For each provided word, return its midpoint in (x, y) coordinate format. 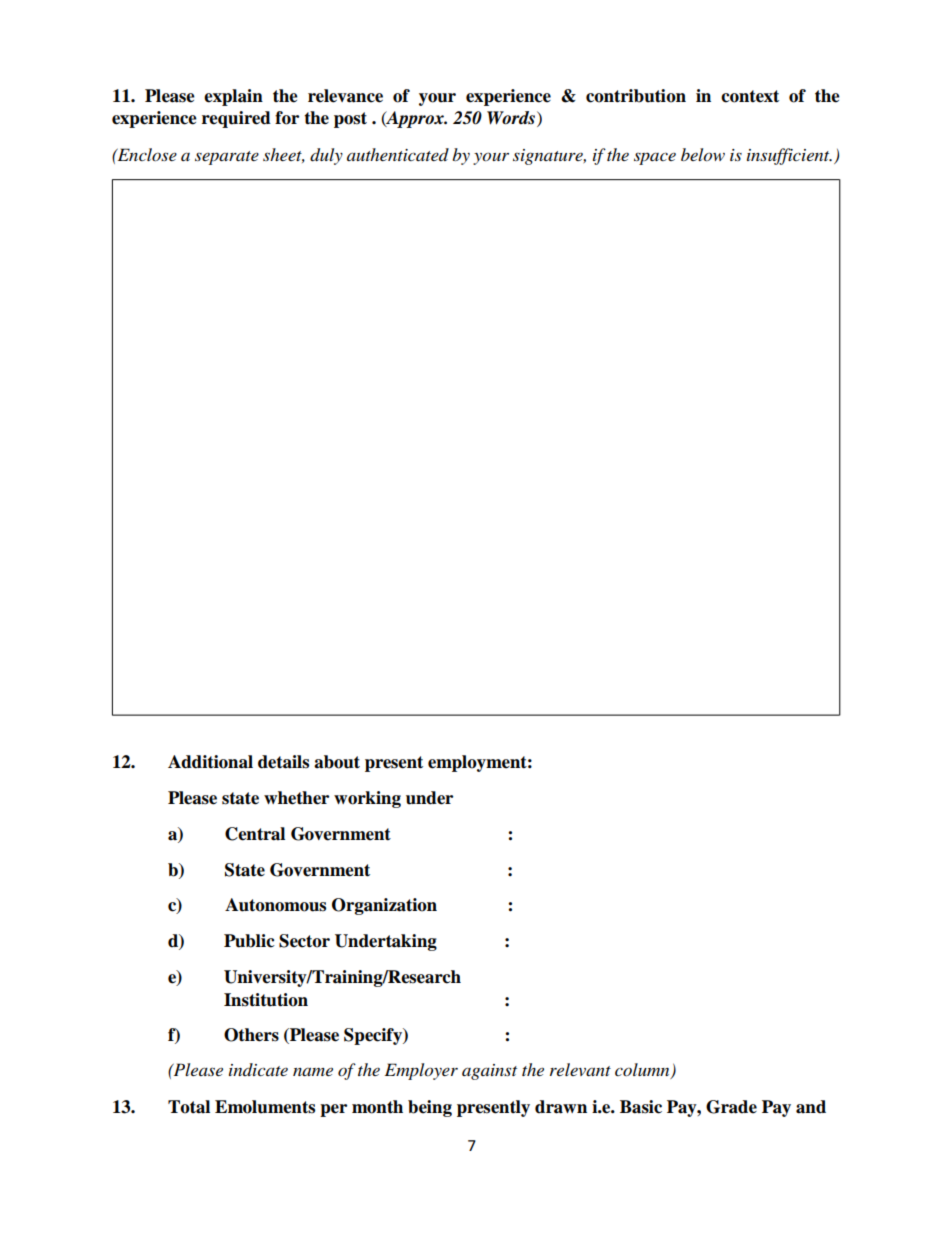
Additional (210, 762)
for (287, 118)
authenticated (398, 154)
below (703, 155)
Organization (384, 906)
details (283, 762)
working (367, 799)
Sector (304, 941)
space (655, 158)
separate (227, 158)
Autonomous (275, 905)
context (750, 96)
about (337, 762)
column (643, 1071)
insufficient (789, 156)
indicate (258, 1069)
